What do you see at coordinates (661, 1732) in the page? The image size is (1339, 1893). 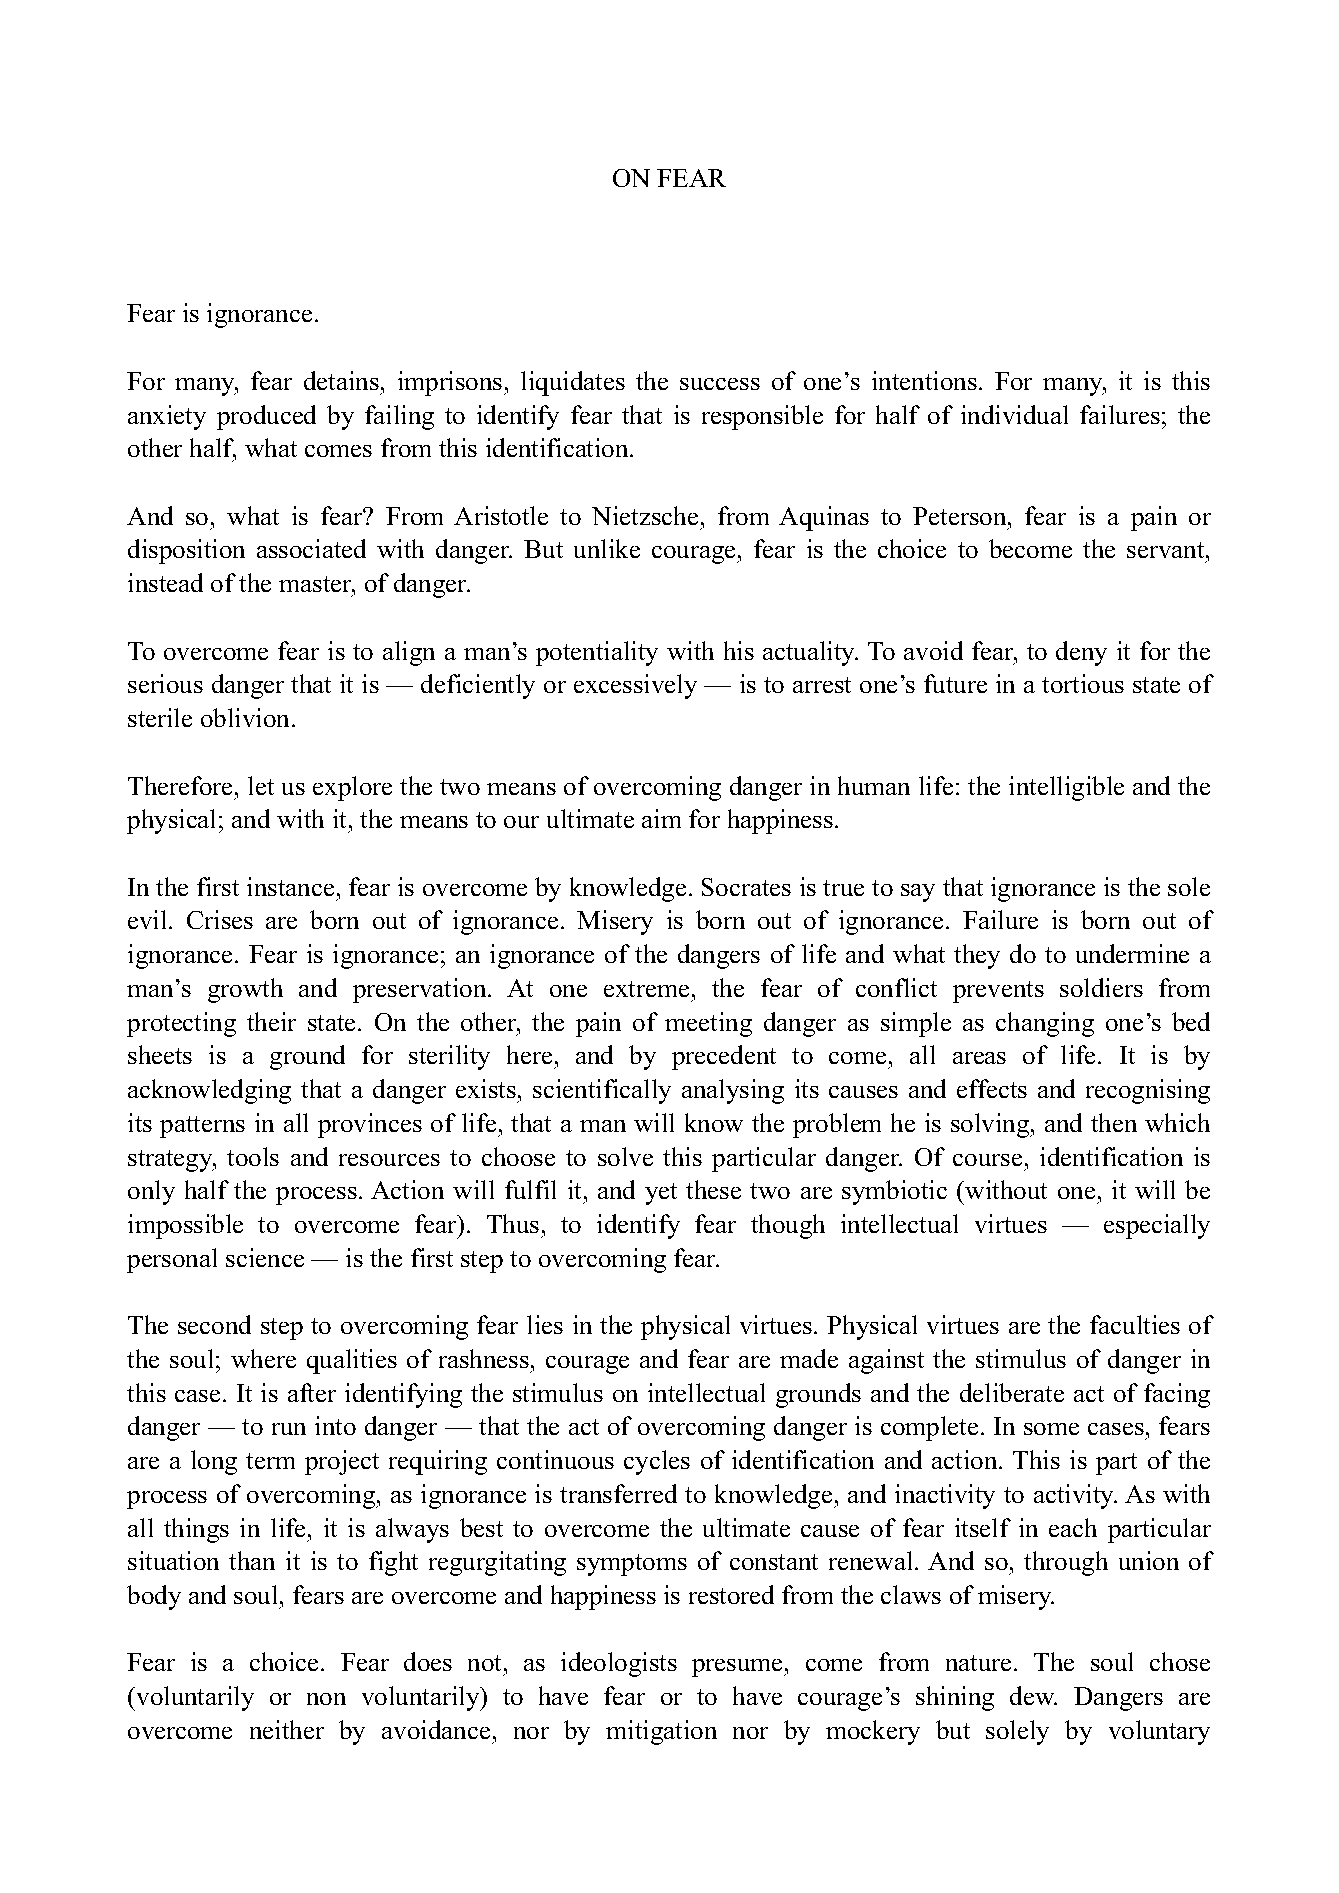 I see `mitigation` at bounding box center [661, 1732].
